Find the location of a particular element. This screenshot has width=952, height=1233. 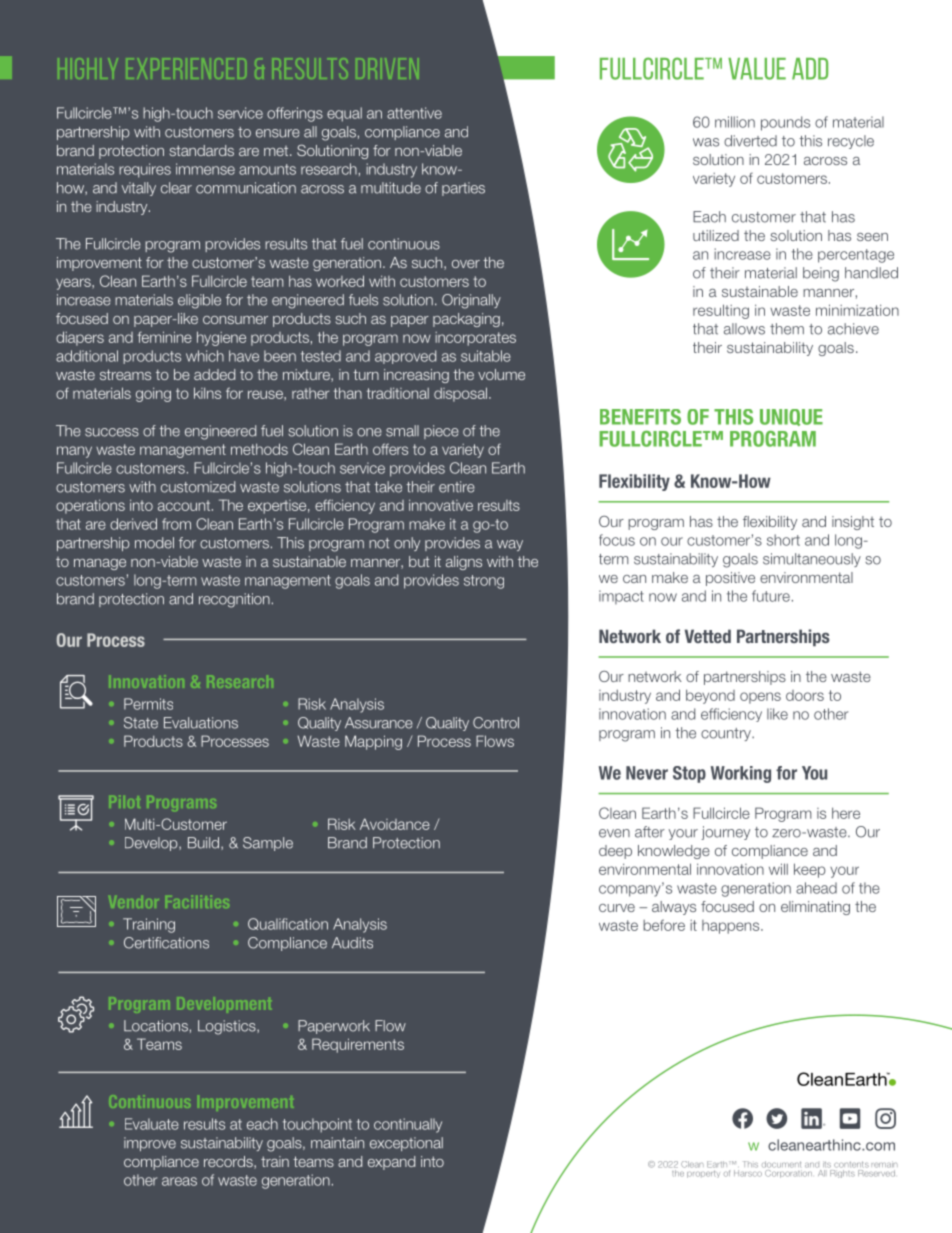

Working is located at coordinates (741, 774).
